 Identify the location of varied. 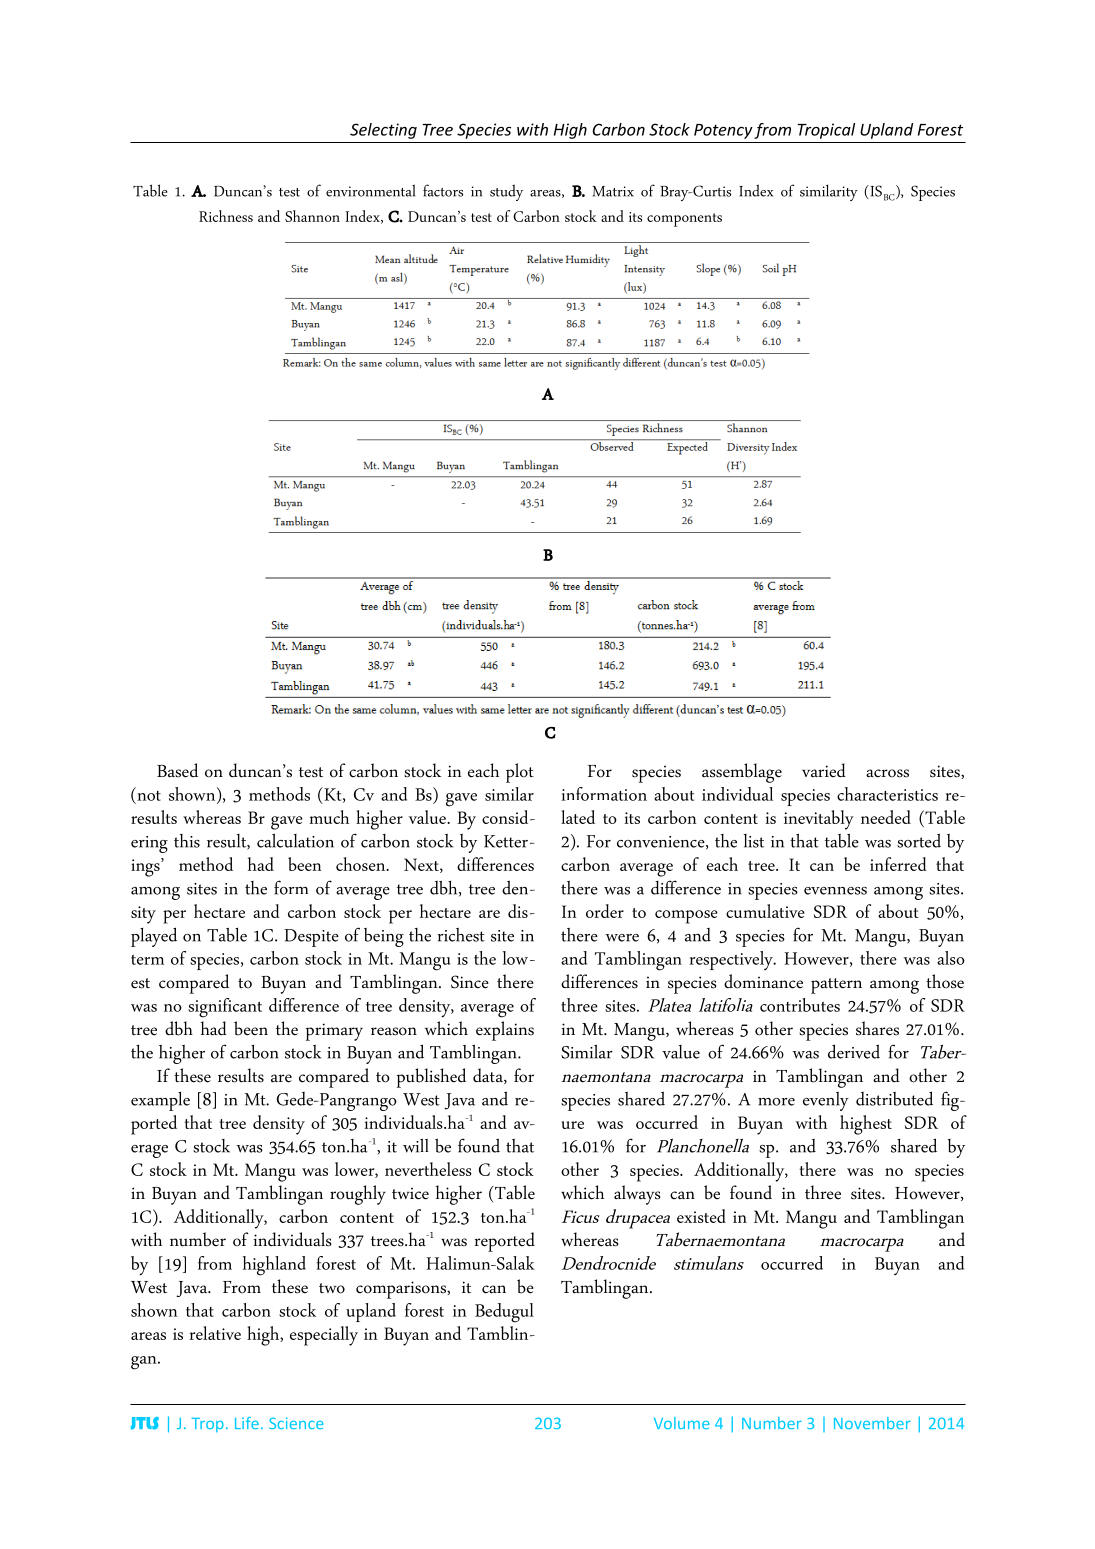
(824, 770).
